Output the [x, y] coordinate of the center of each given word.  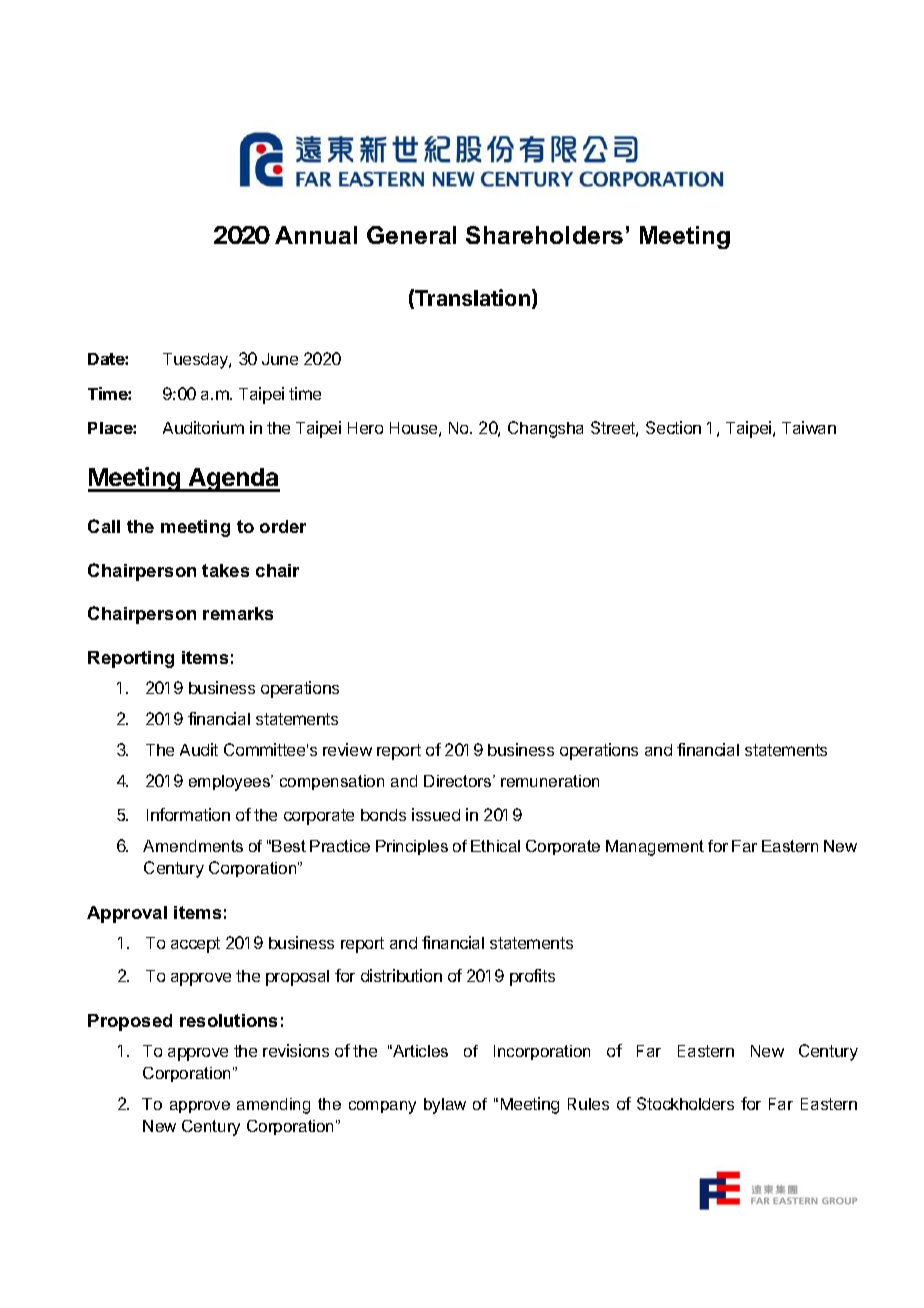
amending [273, 1106]
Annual [316, 235]
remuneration [550, 781]
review [347, 749]
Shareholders [544, 235]
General [411, 235]
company [382, 1107]
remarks [238, 613]
